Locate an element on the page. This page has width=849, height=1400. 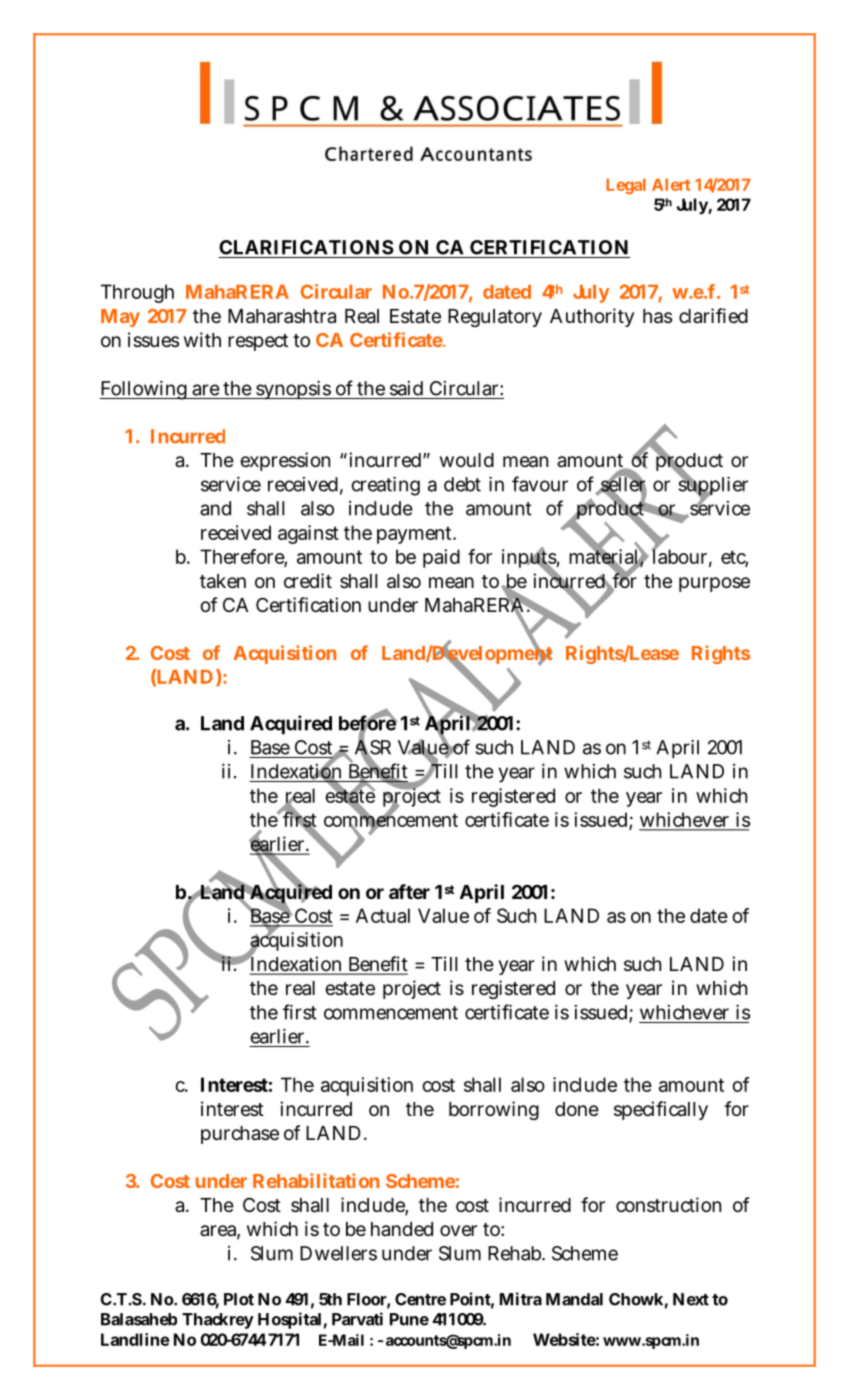
CLARIFICATIONS is located at coordinates (306, 247).
